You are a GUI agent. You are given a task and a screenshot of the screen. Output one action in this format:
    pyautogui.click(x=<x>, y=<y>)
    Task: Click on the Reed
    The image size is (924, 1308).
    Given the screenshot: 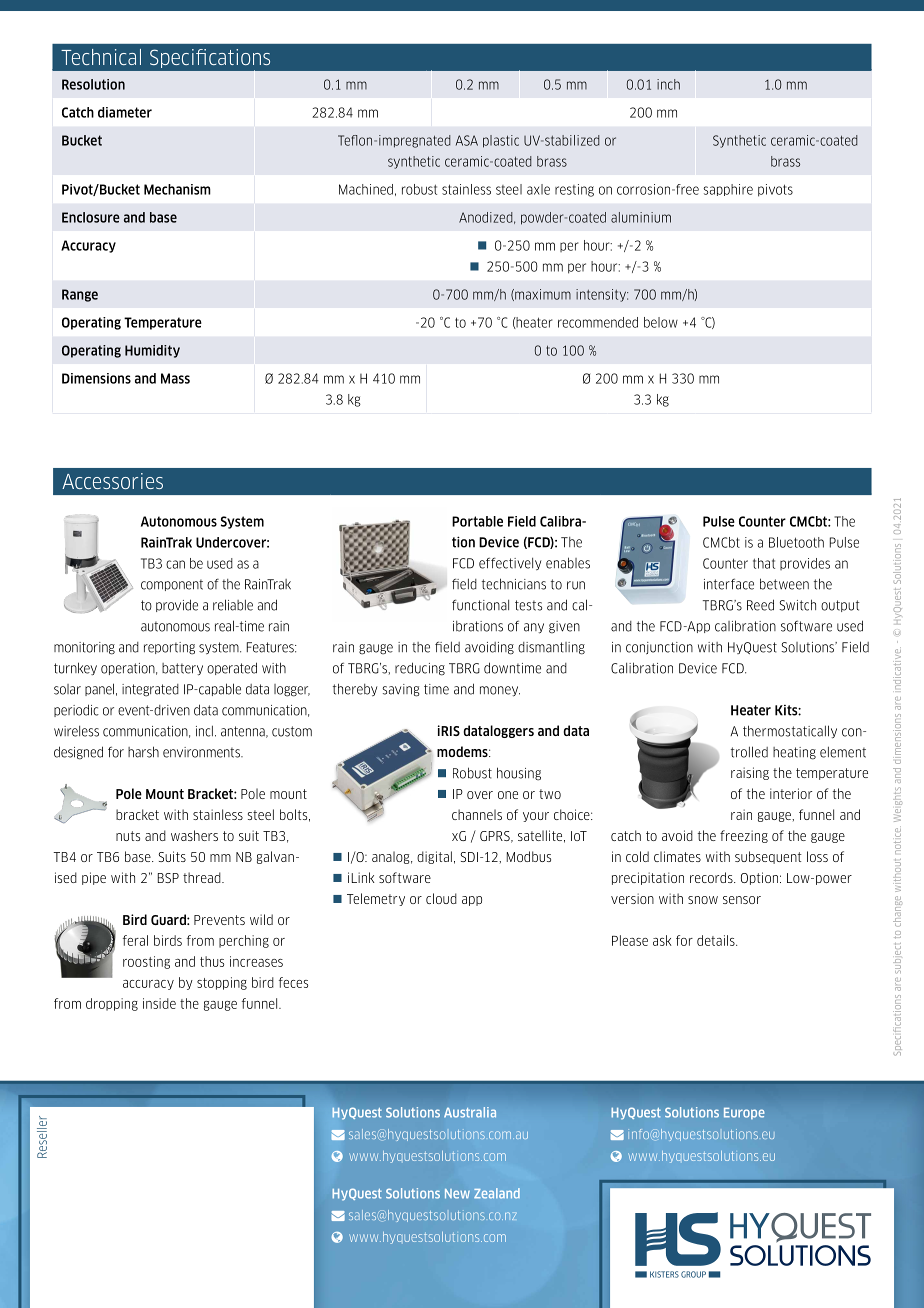 What is the action you would take?
    pyautogui.click(x=760, y=605)
